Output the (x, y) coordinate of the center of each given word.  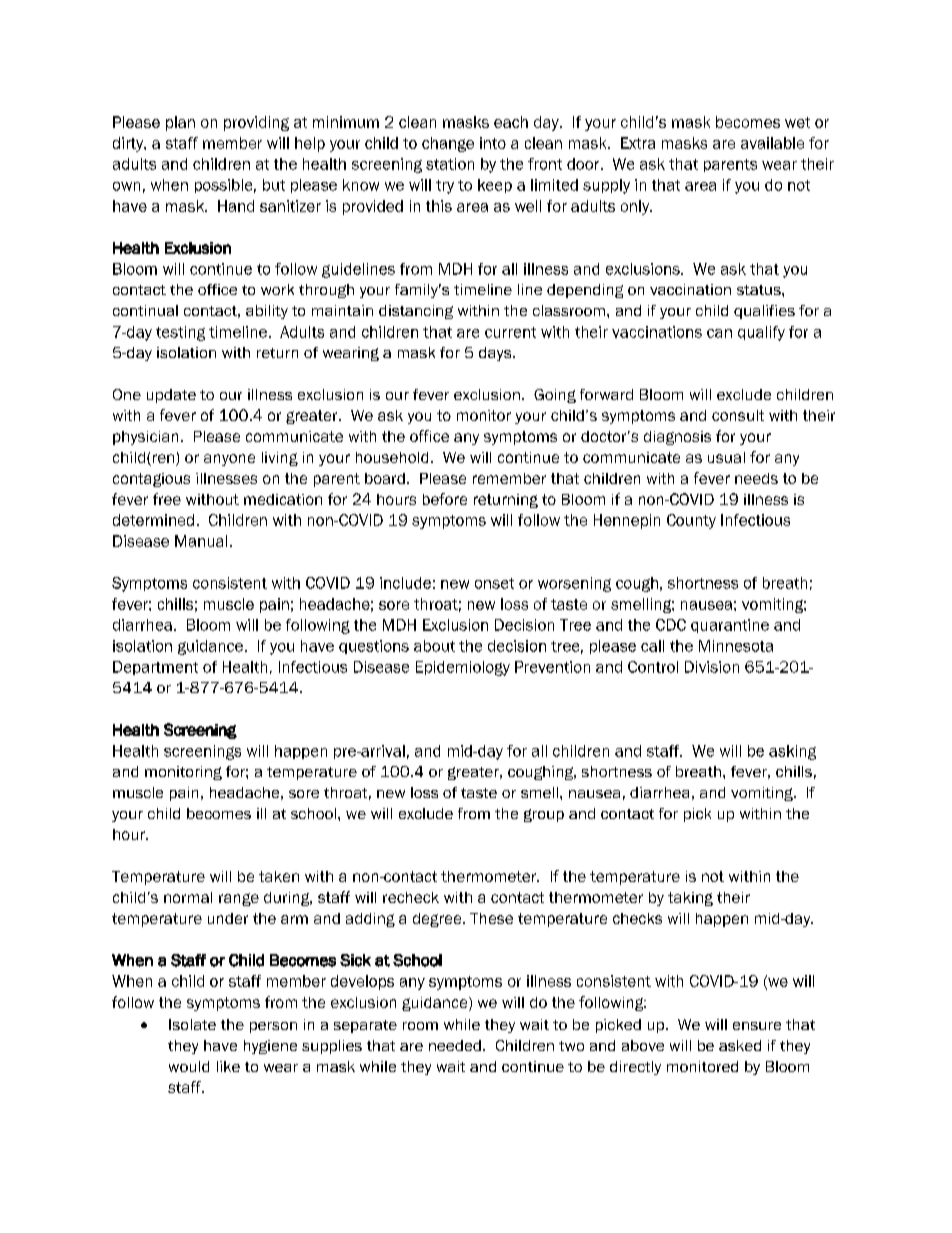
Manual (201, 541)
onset (494, 583)
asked (740, 1045)
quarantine (730, 626)
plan (180, 123)
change (448, 144)
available (772, 143)
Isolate (192, 1024)
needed (455, 1045)
